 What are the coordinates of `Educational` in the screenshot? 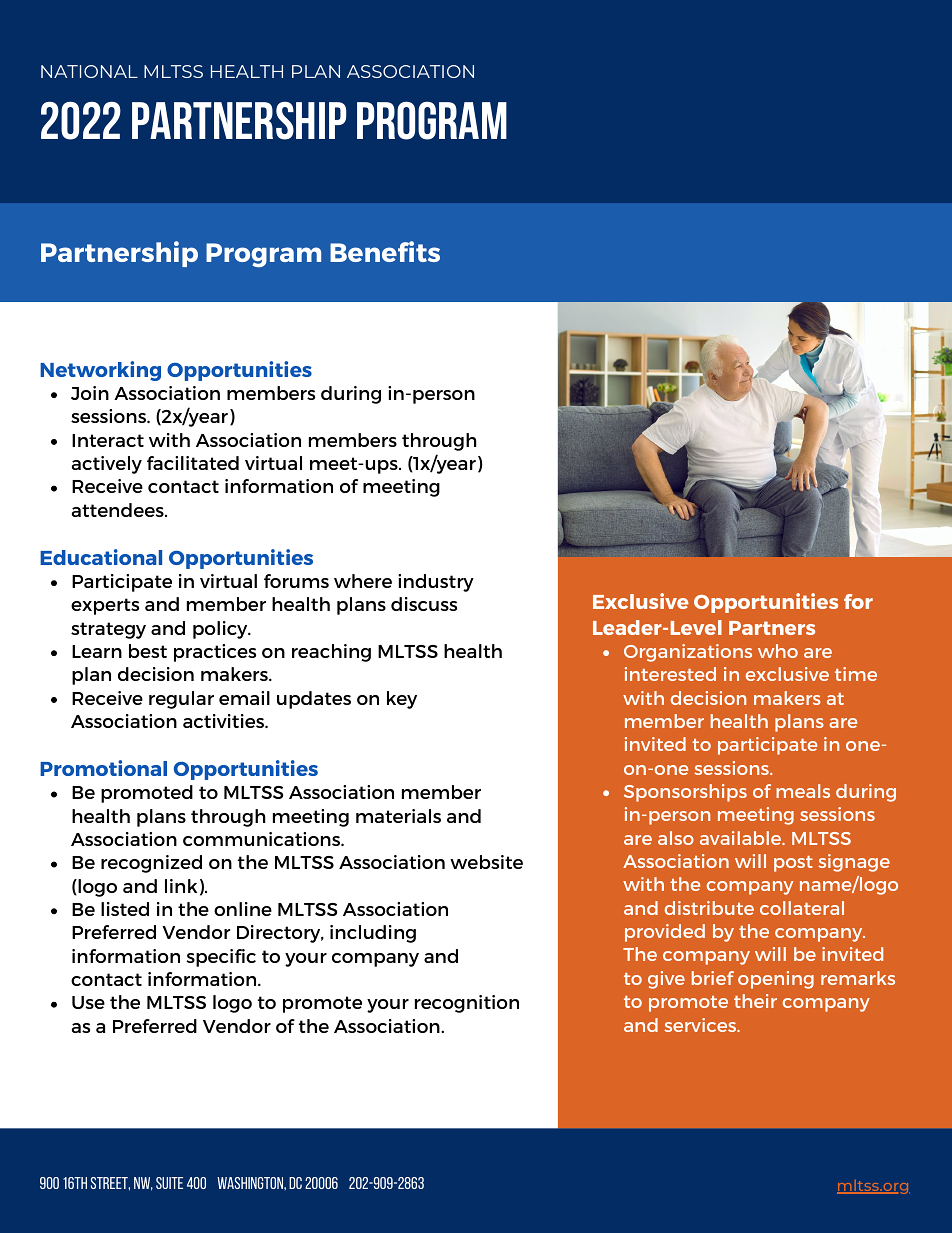 It's located at (101, 557).
